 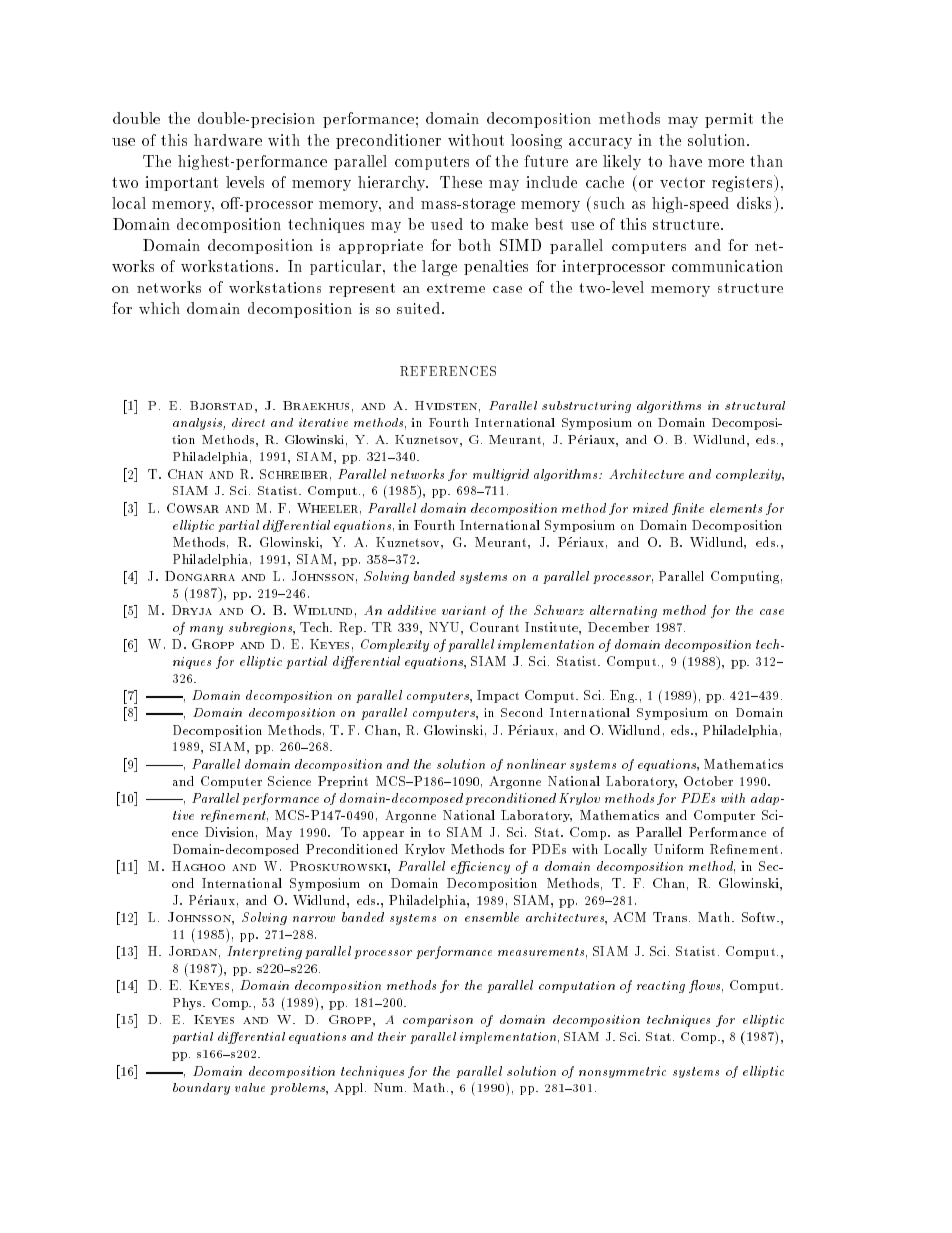 What do you see at coordinates (461, 182) in the screenshot?
I see `These` at bounding box center [461, 182].
